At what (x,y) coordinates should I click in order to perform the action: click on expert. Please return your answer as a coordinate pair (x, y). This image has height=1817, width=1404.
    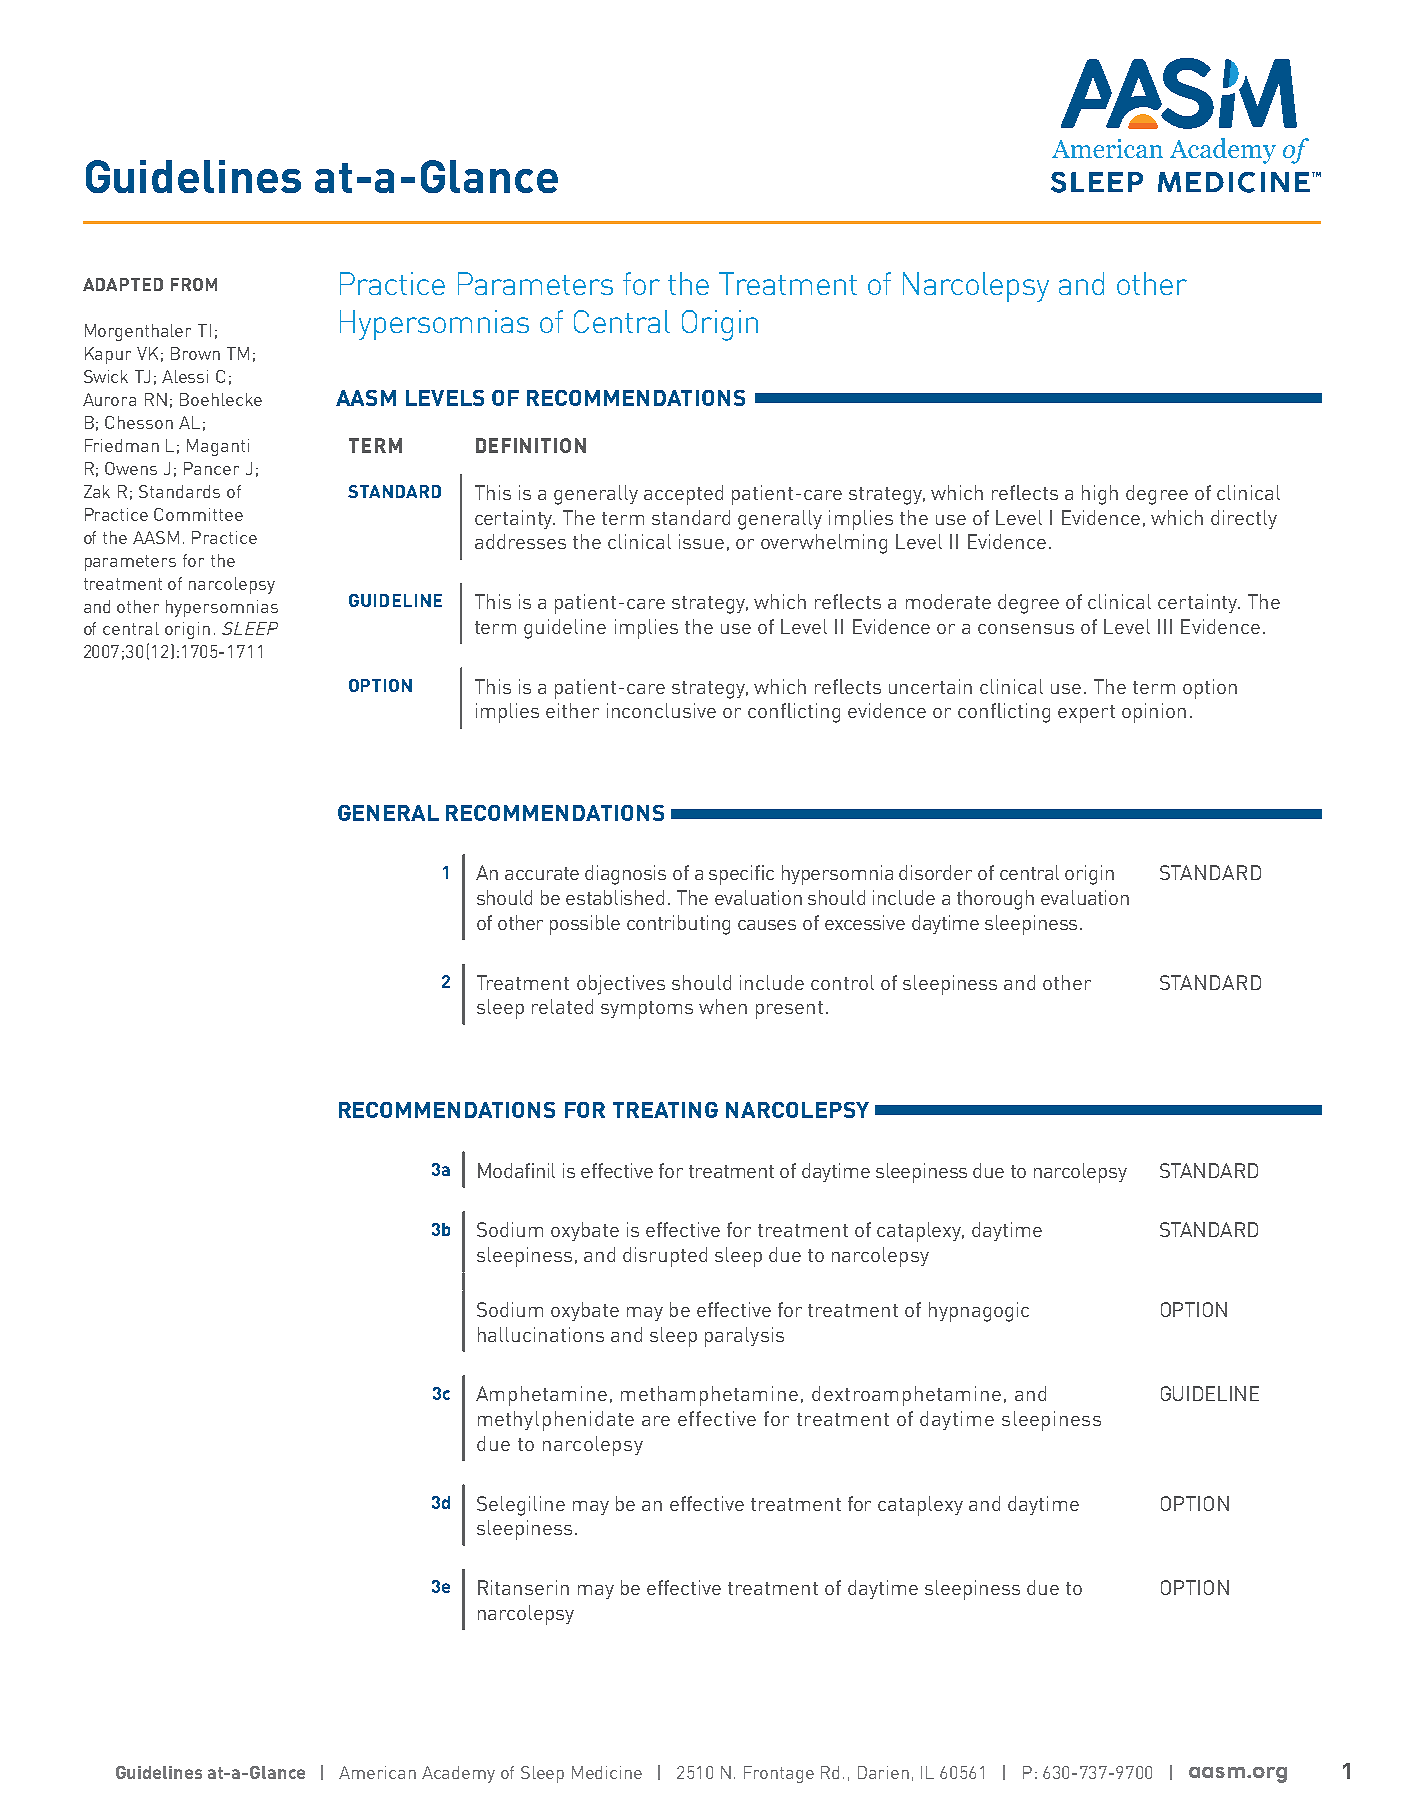
    Looking at the image, I should click on (1086, 714).
